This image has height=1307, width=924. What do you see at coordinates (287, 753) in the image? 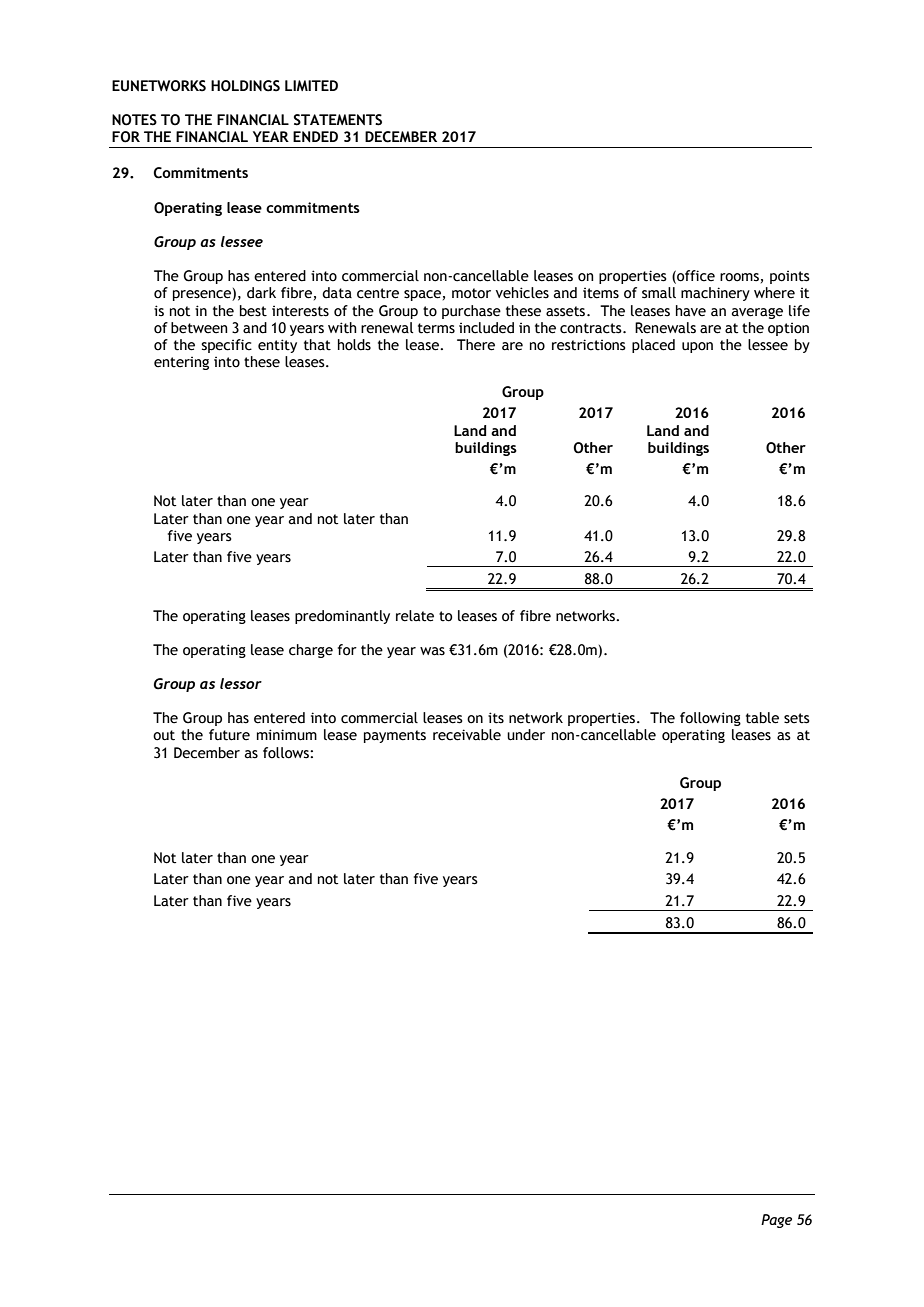
I see `follows` at bounding box center [287, 753].
